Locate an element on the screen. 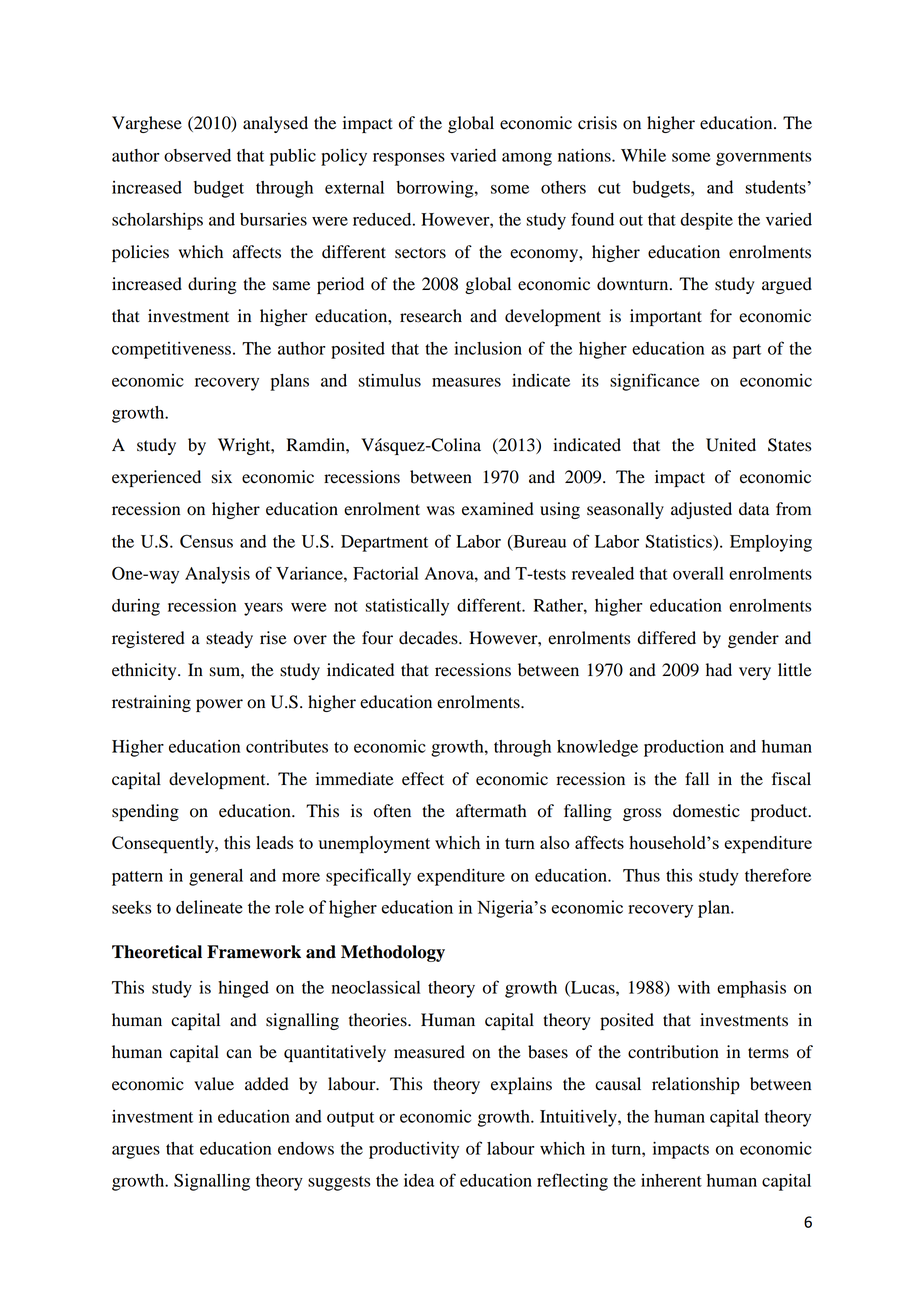  argues is located at coordinates (136, 1152).
